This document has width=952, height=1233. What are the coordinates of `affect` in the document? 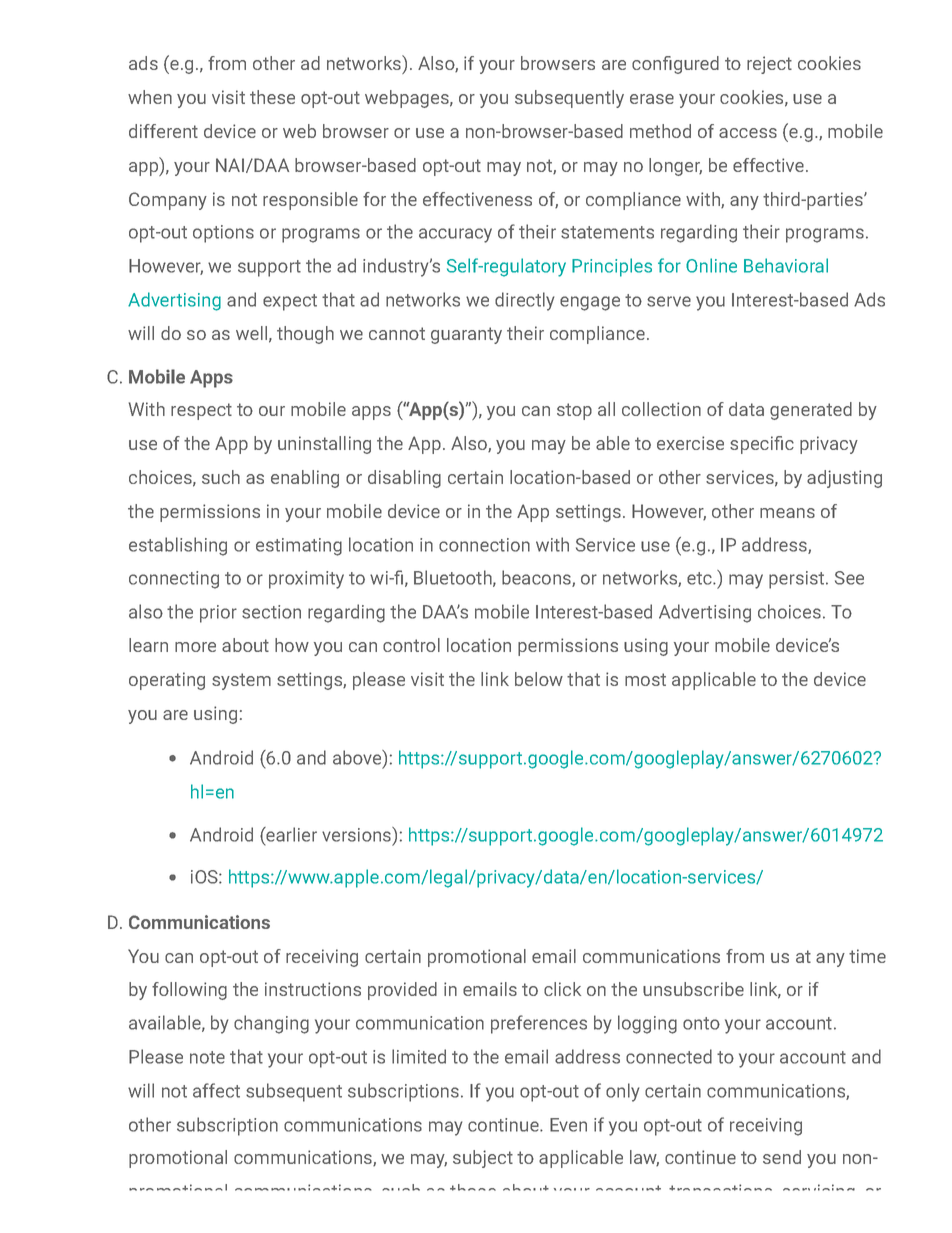 It's located at (216, 1090).
